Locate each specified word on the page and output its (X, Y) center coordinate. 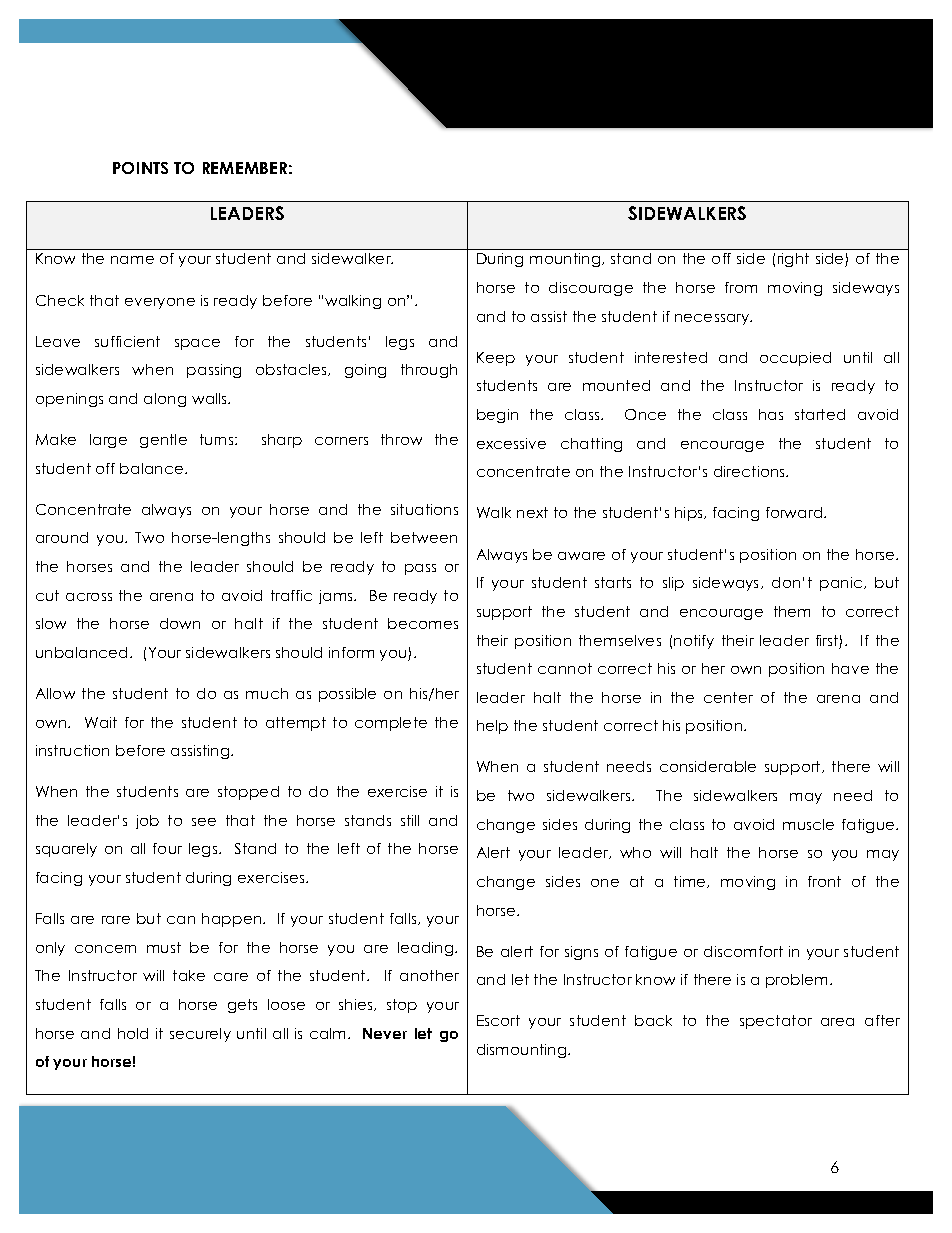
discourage (591, 289)
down (180, 623)
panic (842, 584)
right (793, 260)
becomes (423, 623)
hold (133, 1033)
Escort (498, 1020)
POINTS (140, 168)
